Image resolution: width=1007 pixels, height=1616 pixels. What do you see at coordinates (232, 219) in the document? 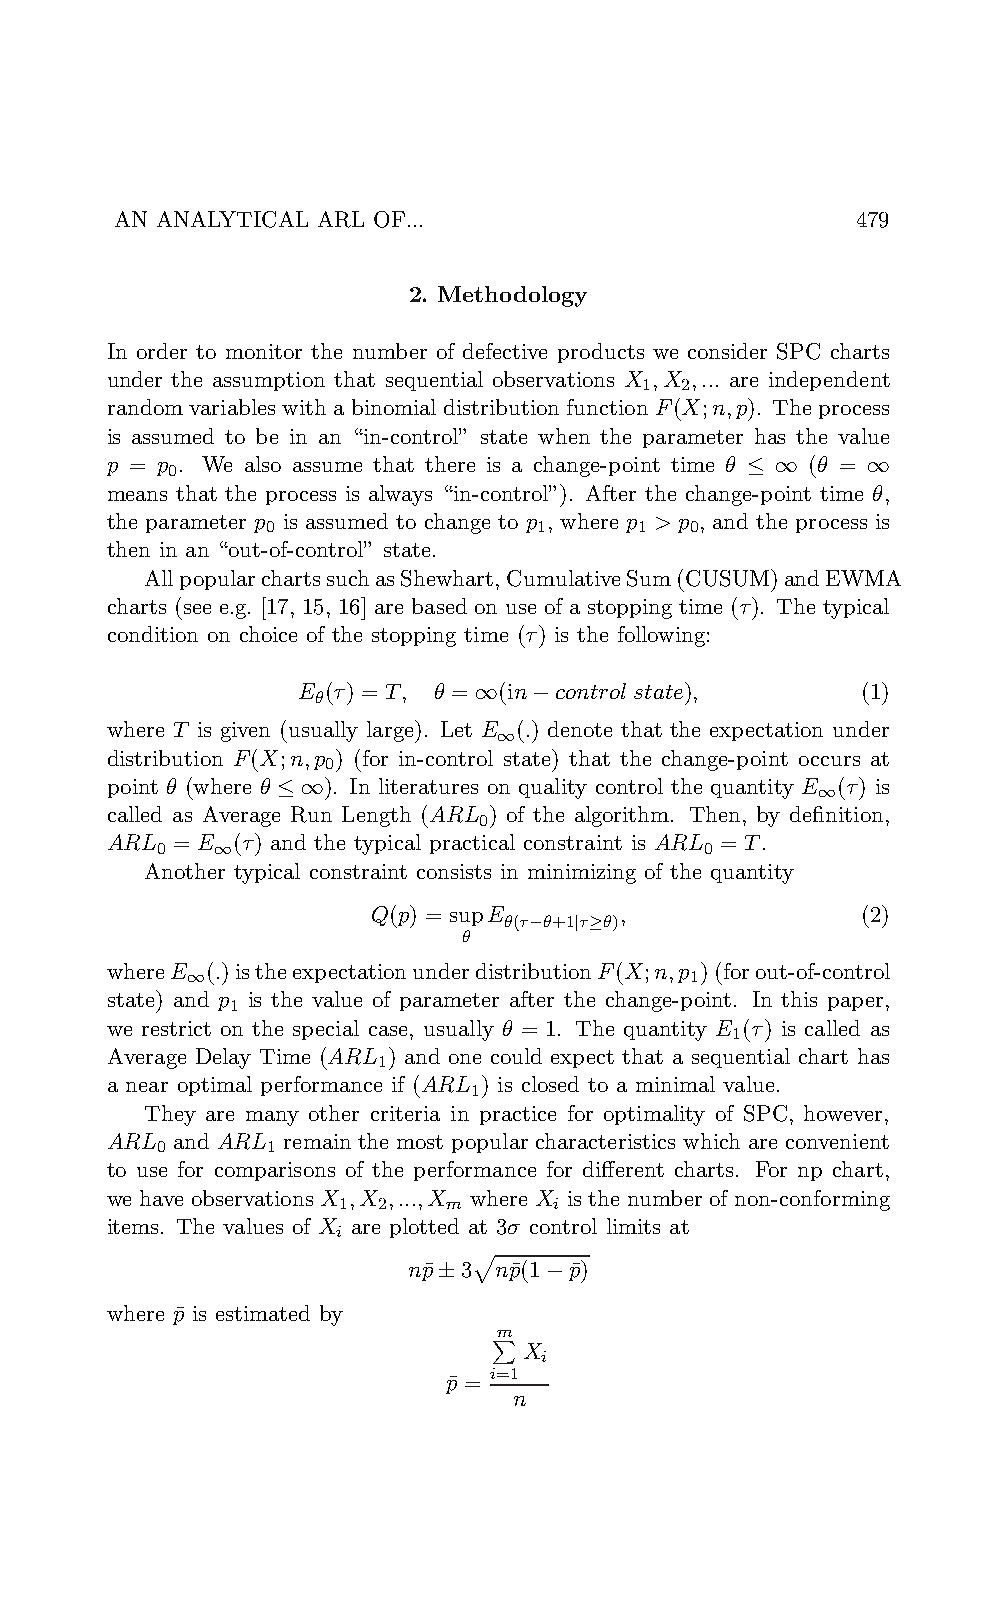
I see `ANALYTICAL` at bounding box center [232, 219].
